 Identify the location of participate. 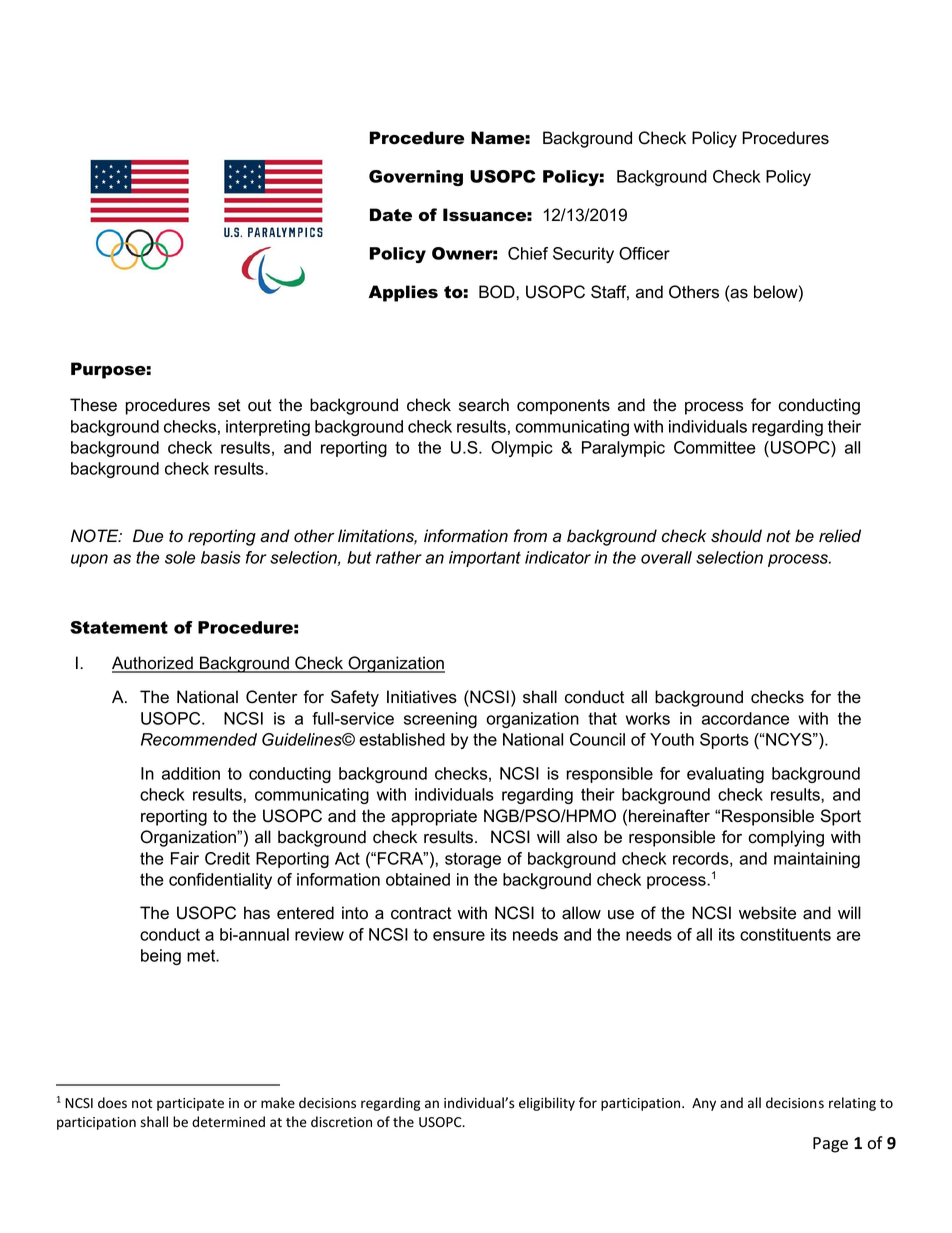
(190, 1104).
